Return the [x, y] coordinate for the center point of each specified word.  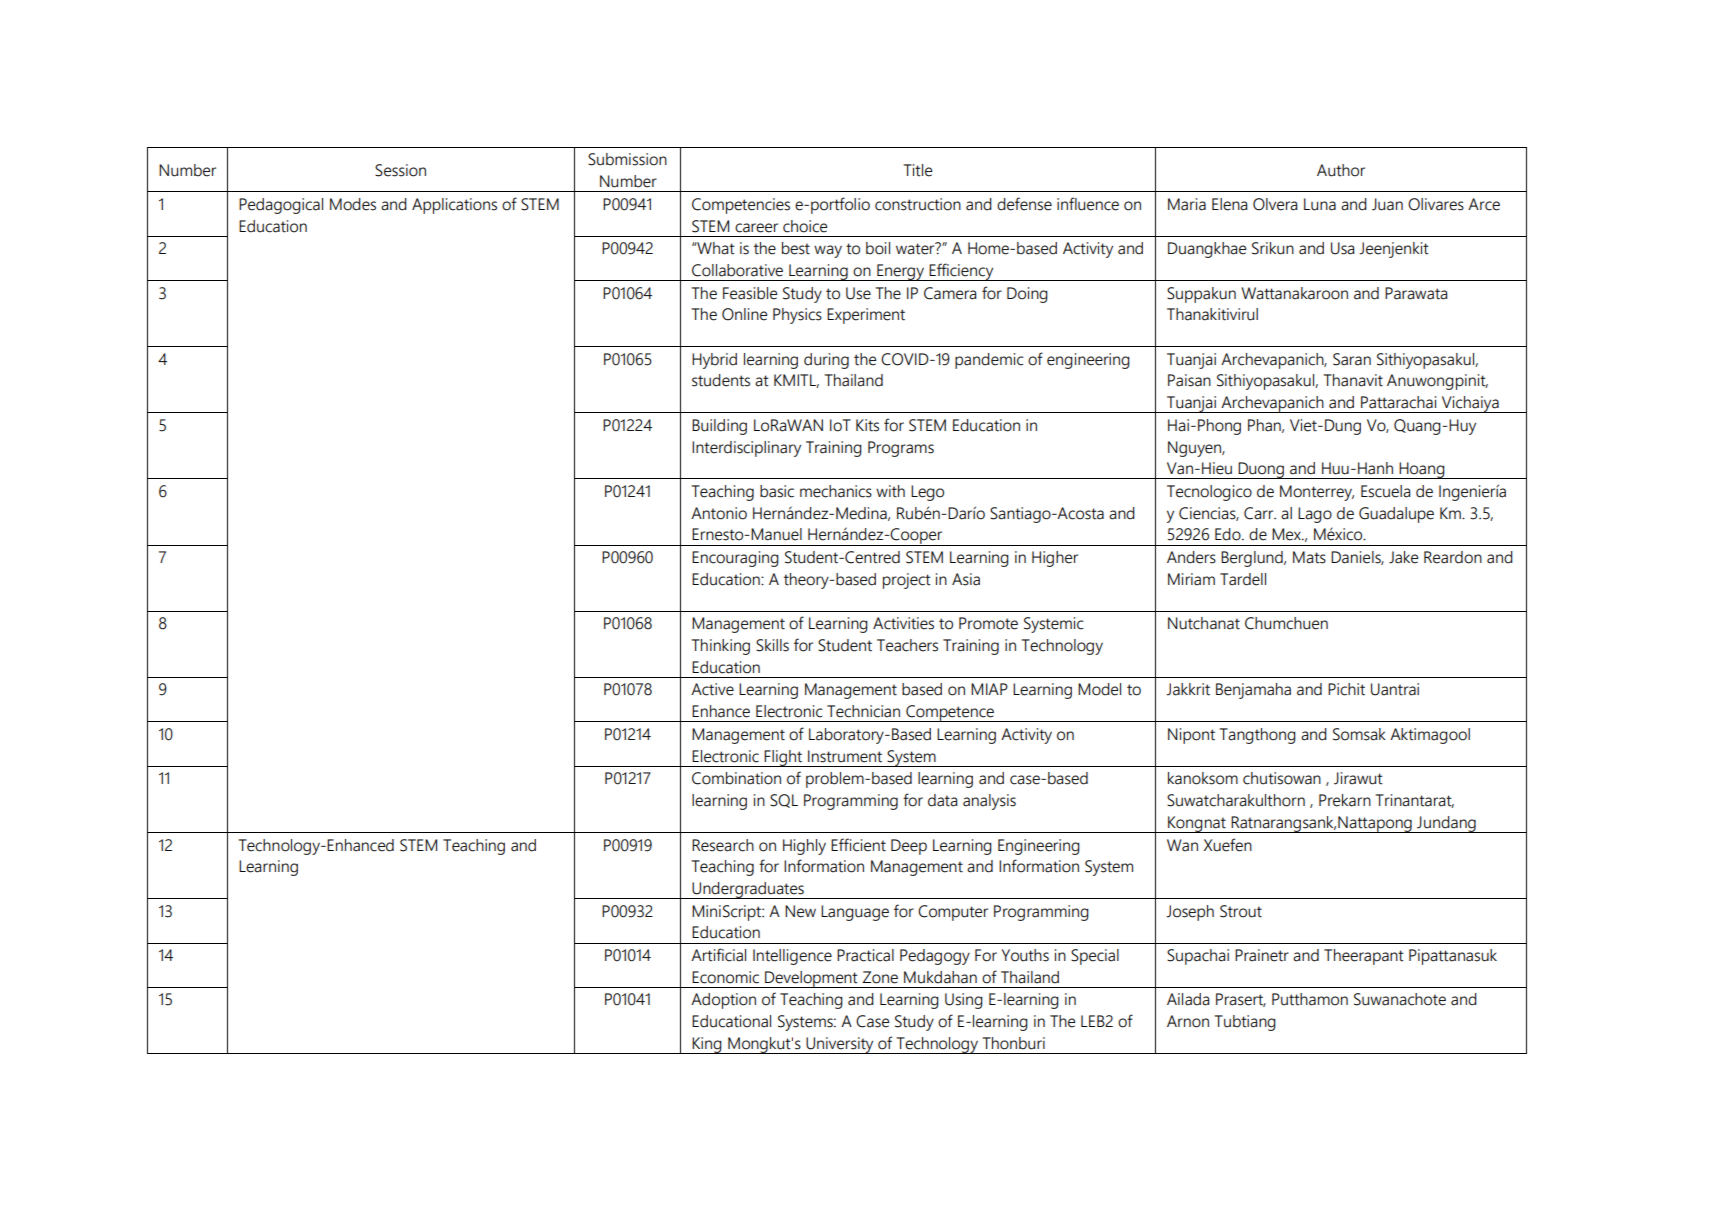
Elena [1229, 204]
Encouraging [735, 559]
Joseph [1190, 913]
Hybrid [714, 361]
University [840, 1045]
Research [723, 845]
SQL [784, 801]
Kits [867, 425]
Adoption [723, 1001]
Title [918, 170]
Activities [903, 623]
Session [400, 170]
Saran [1352, 359]
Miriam [1191, 579]
